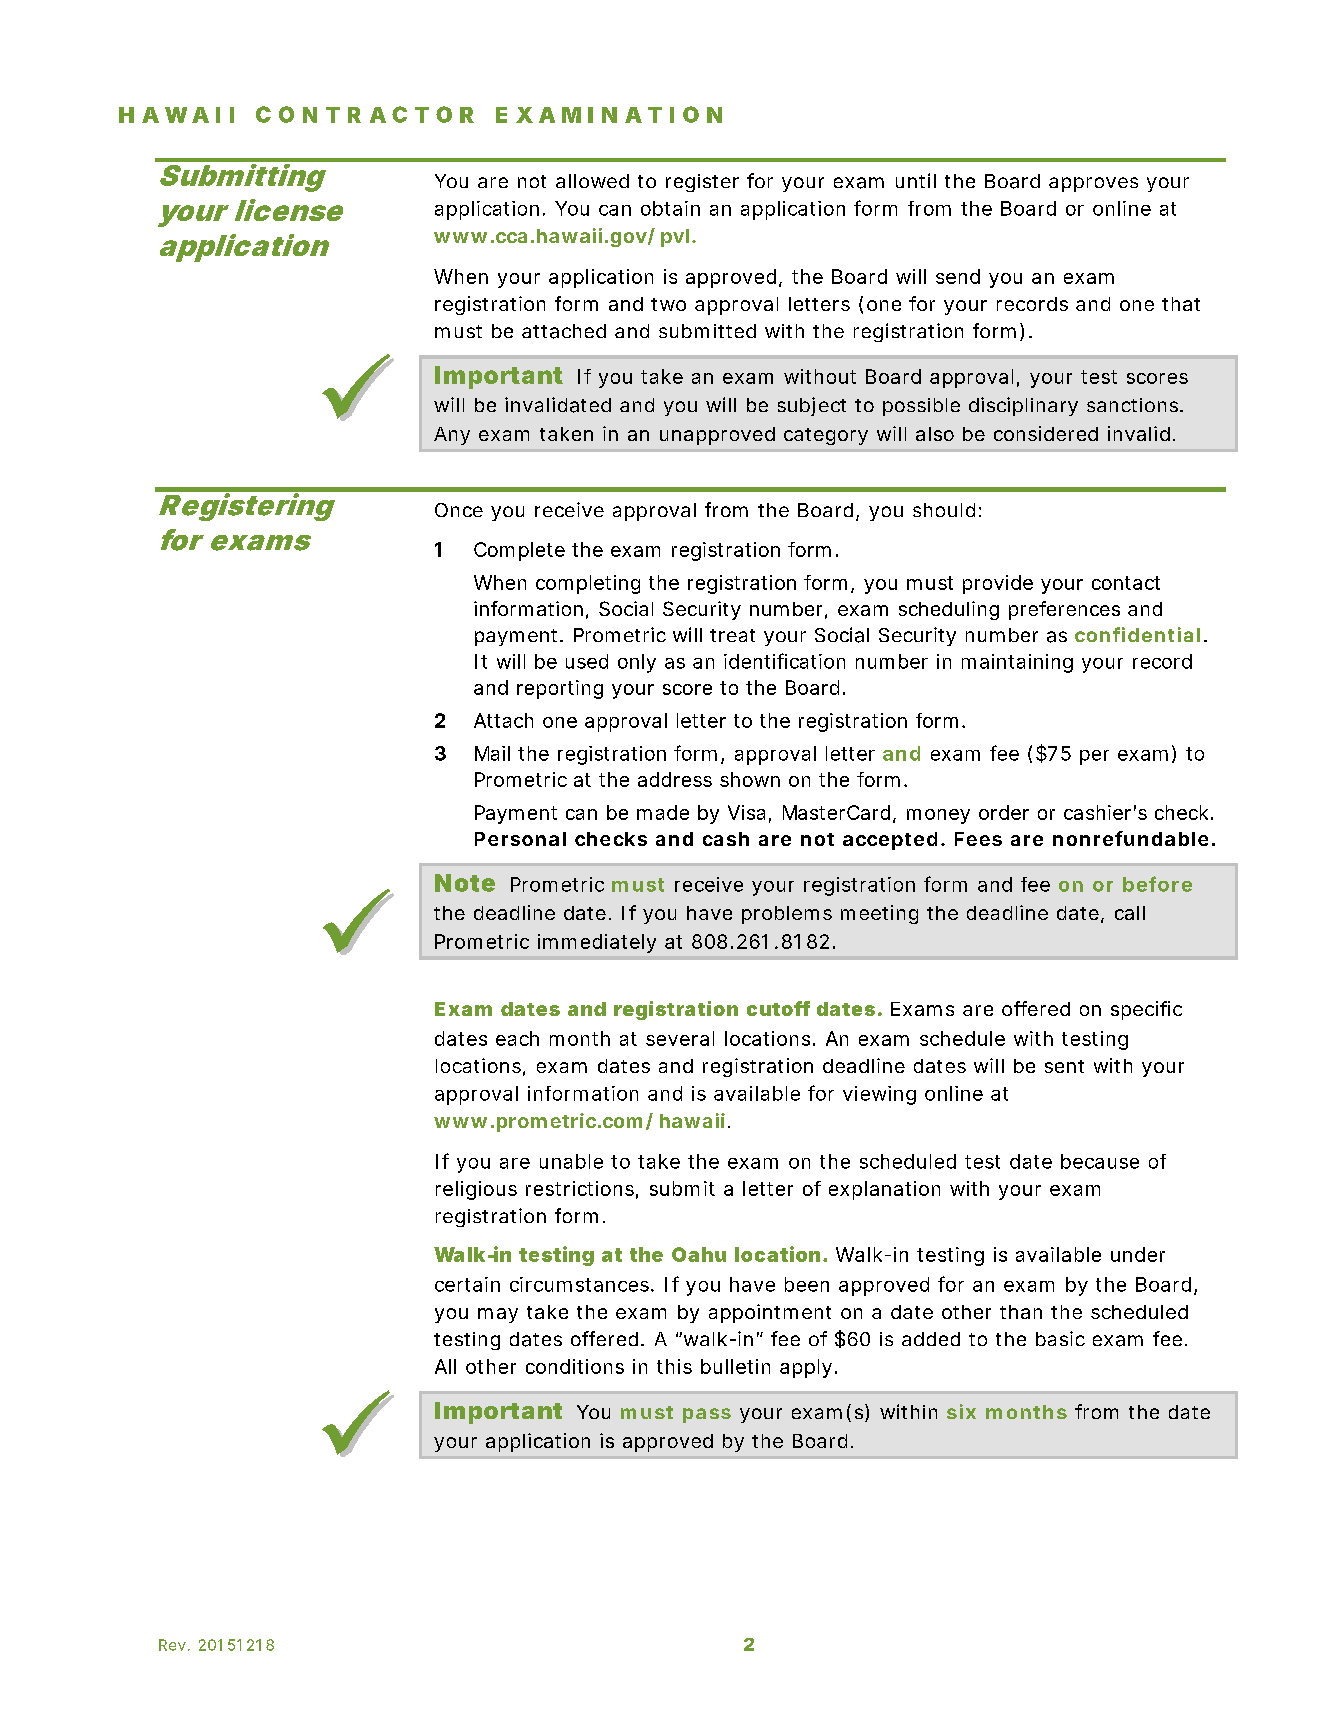  Describe the element at coordinates (365, 114) in the image. I see `CONTRACTOR` at that location.
